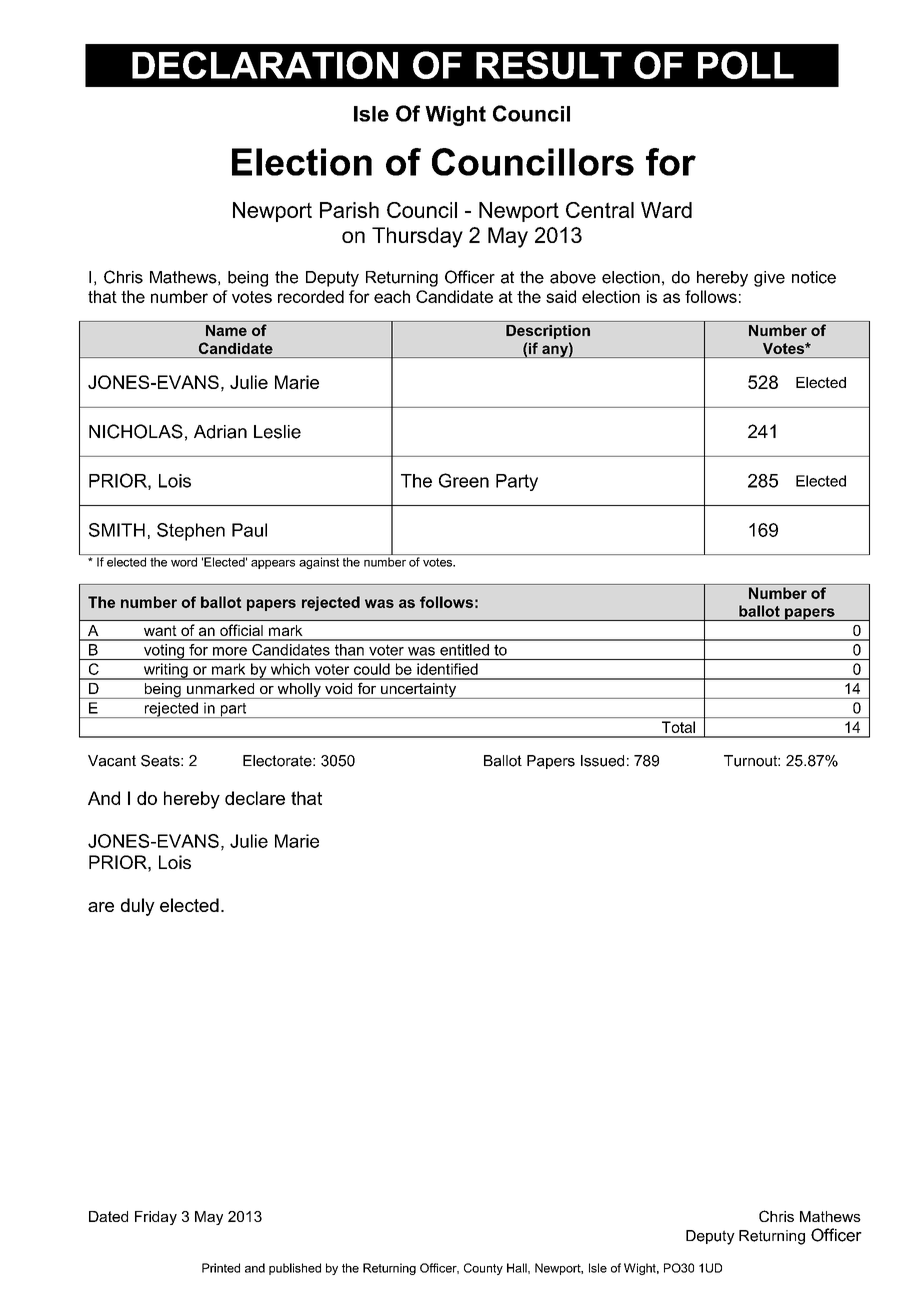 The width and height of the screenshot is (924, 1308). Describe the element at coordinates (295, 1269) in the screenshot. I see `published` at that location.
